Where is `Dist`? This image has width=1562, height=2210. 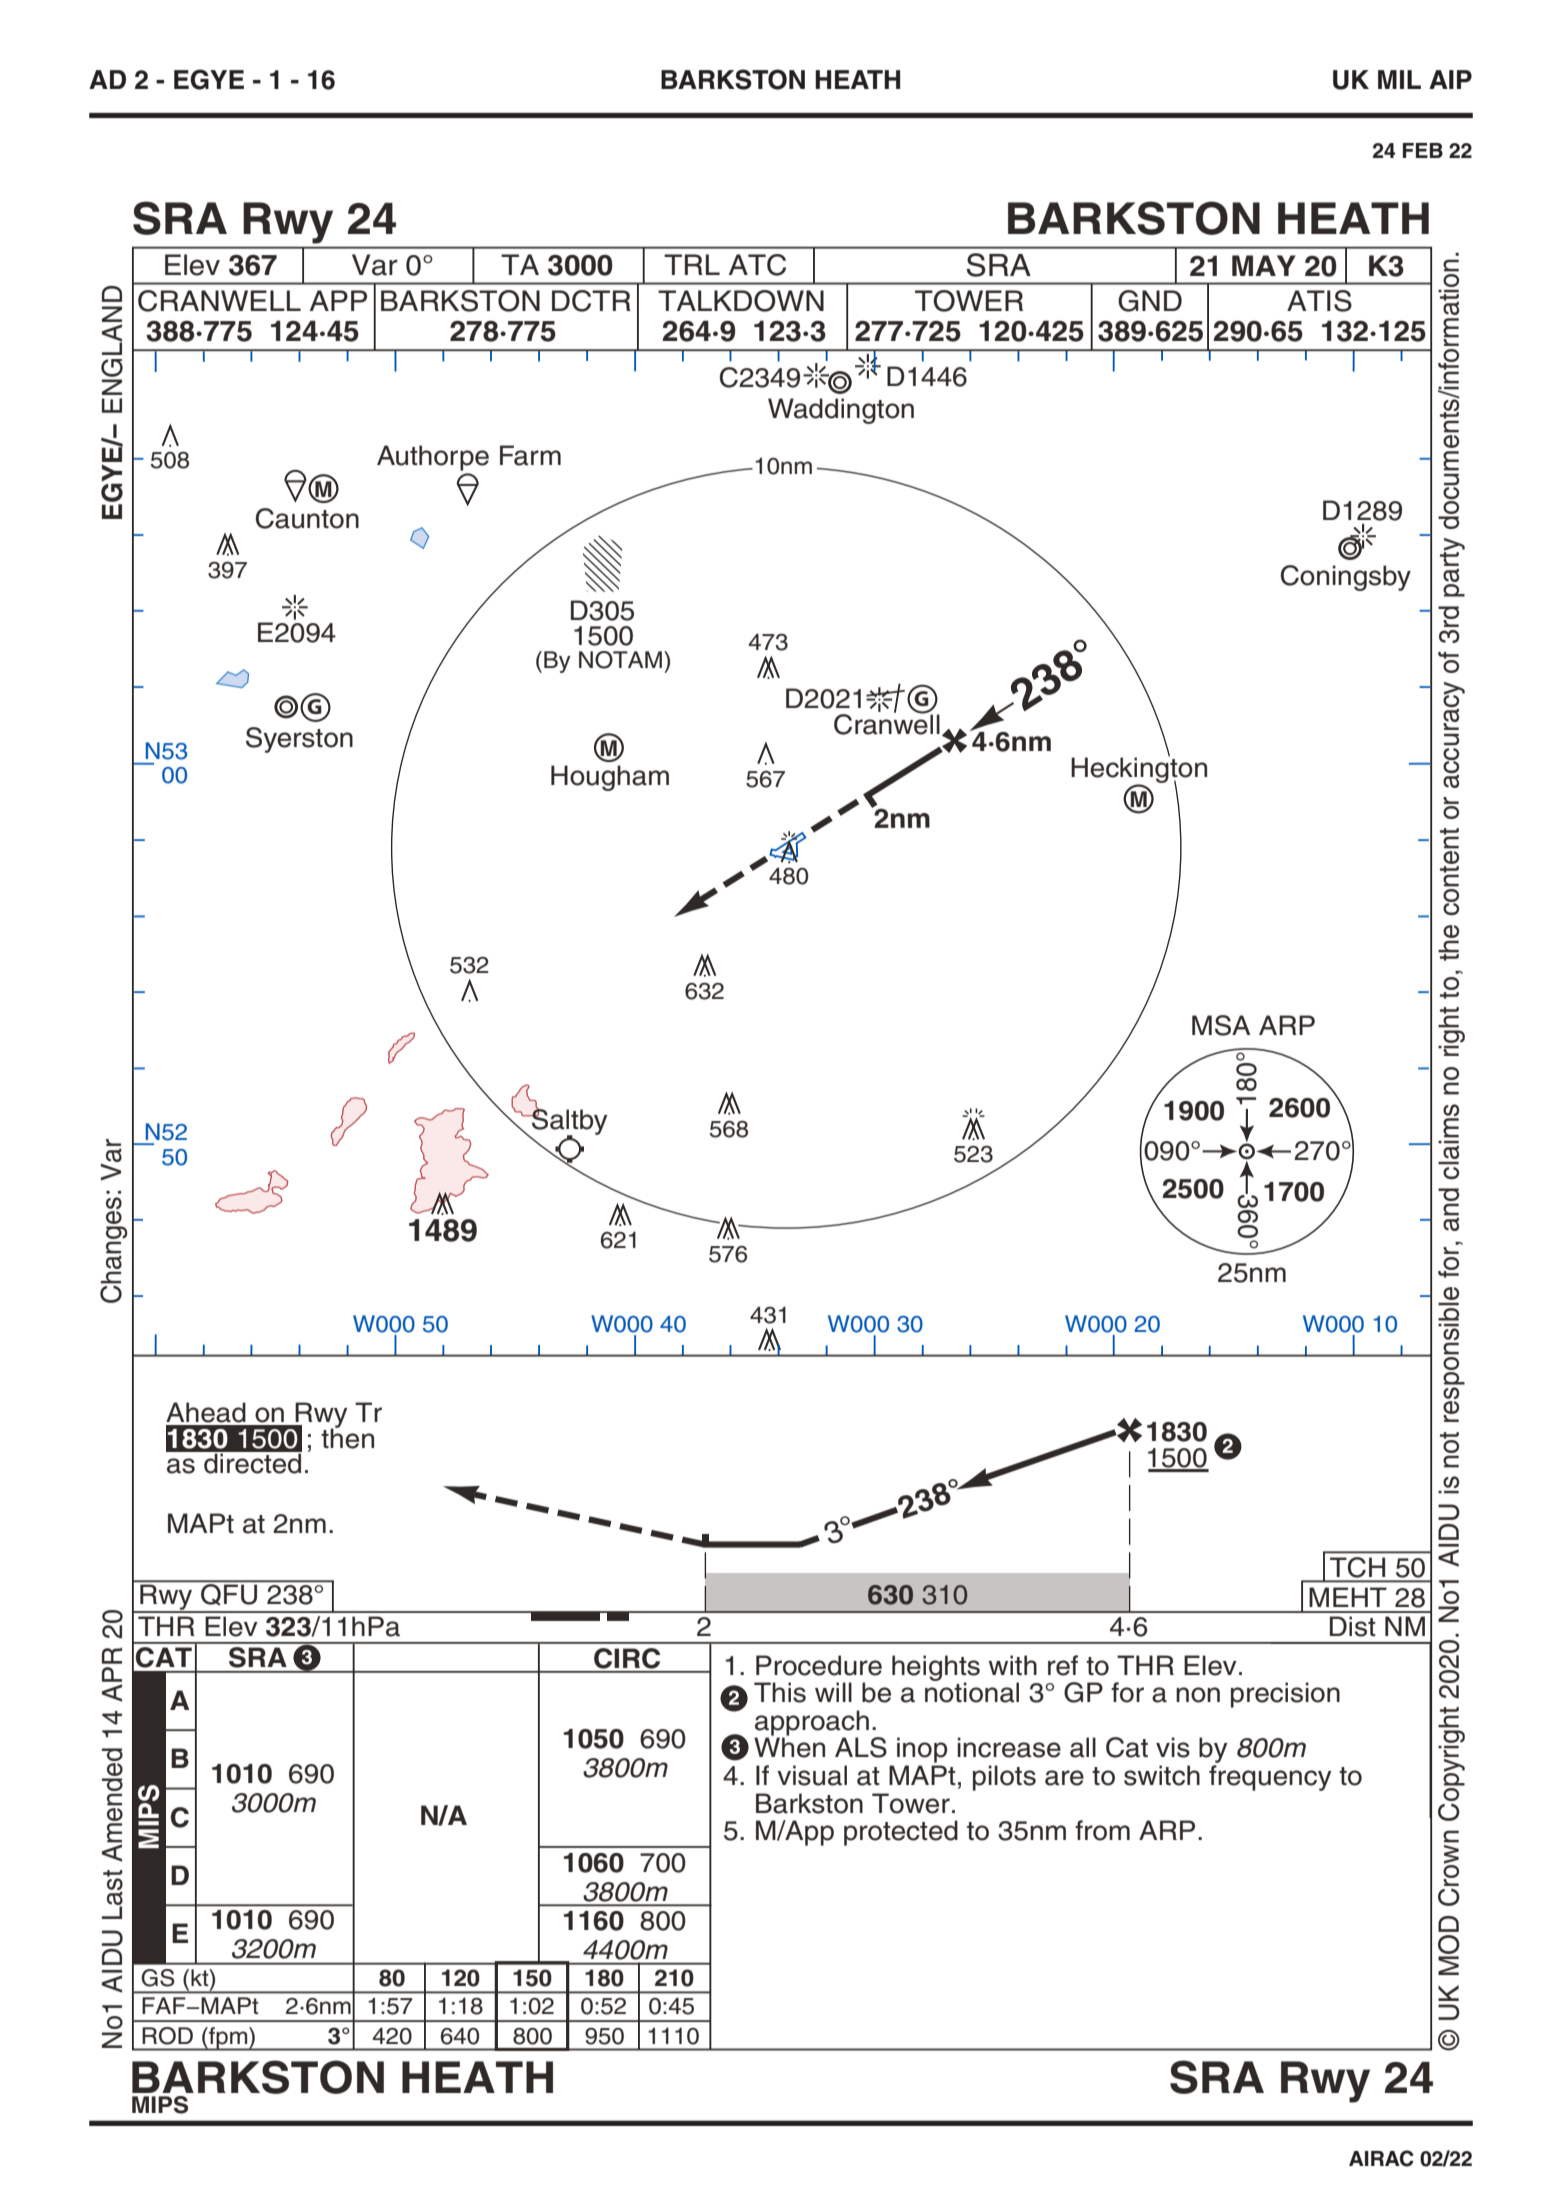
Dist is located at coordinates (1353, 1626).
